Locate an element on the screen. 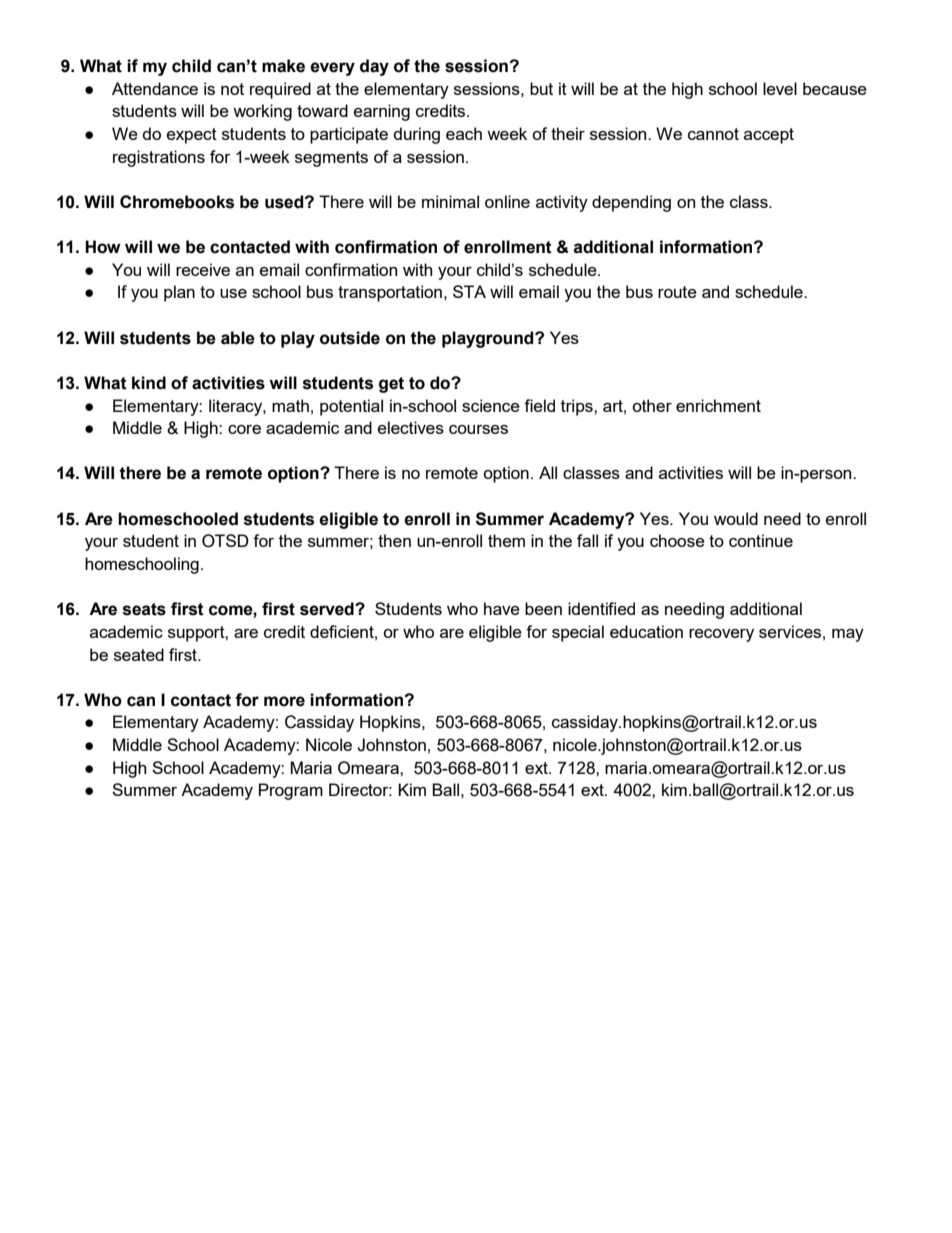  more is located at coordinates (284, 701).
